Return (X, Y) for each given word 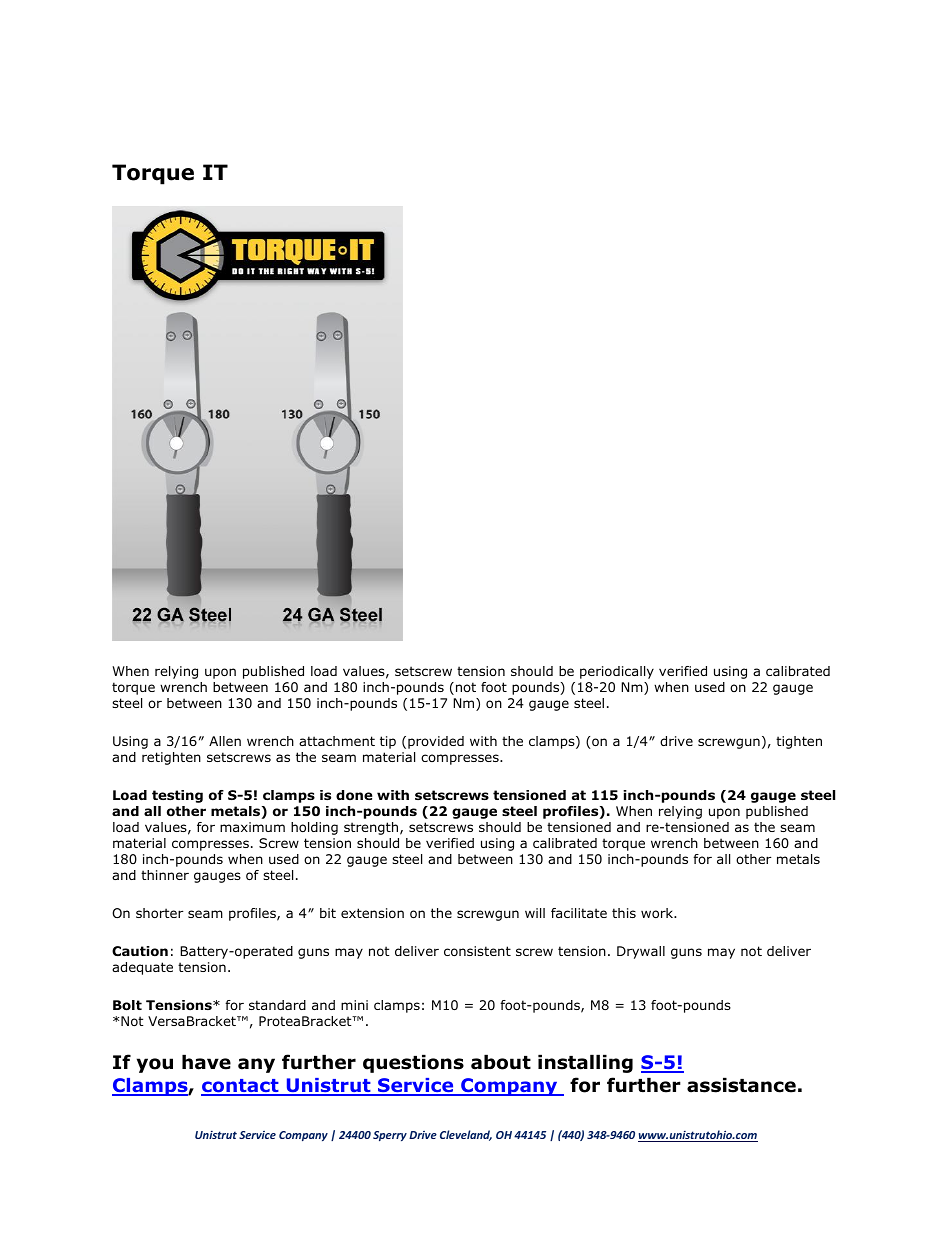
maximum (252, 827)
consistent (477, 951)
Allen (225, 741)
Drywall (641, 952)
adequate (142, 968)
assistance (741, 1085)
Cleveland (466, 1135)
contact (241, 1087)
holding (314, 828)
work (658, 913)
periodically (617, 672)
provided (436, 742)
